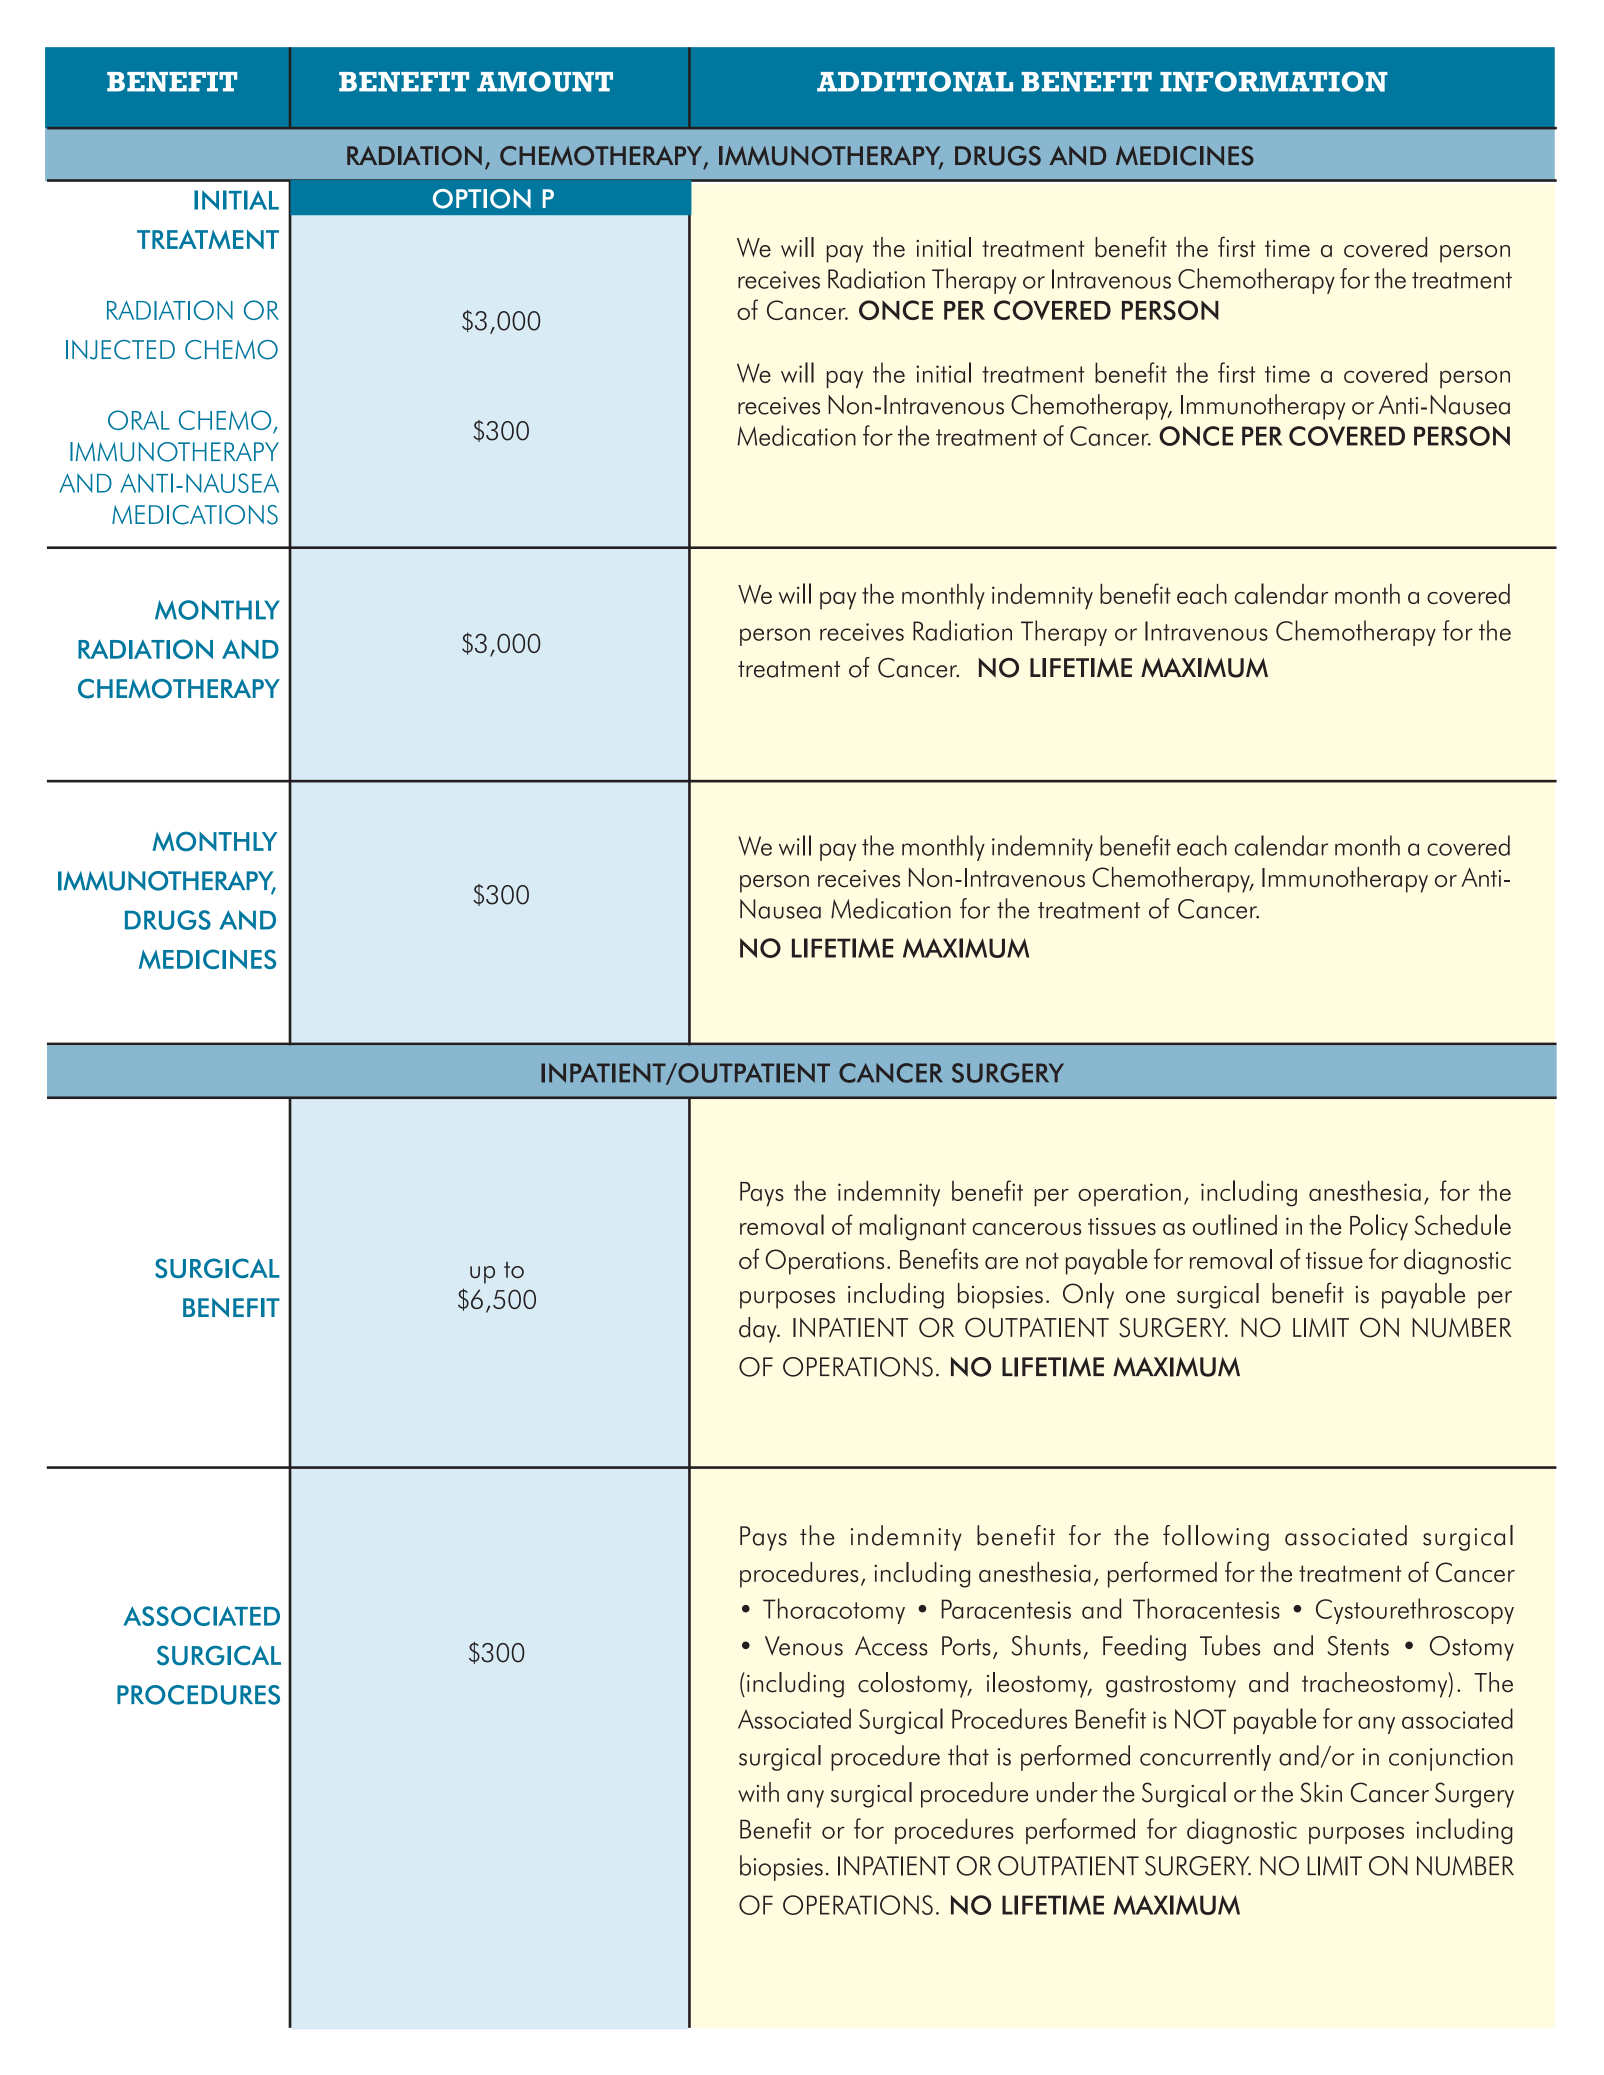  I want to click on AMOUNT, so click(545, 81).
